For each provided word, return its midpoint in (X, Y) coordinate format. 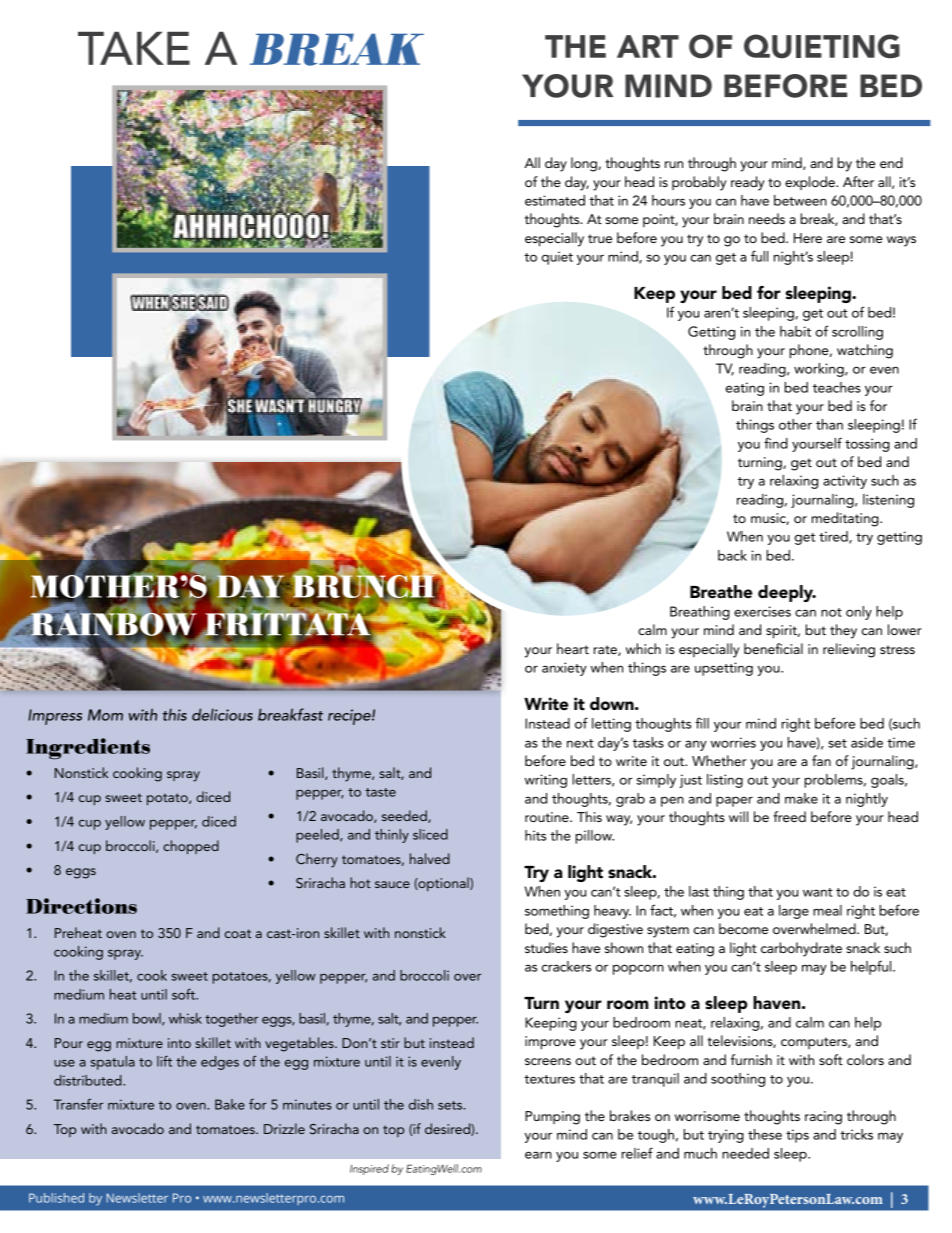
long (585, 164)
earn (538, 1155)
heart (573, 648)
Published (56, 1198)
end (891, 162)
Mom (105, 715)
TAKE (134, 48)
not (831, 612)
